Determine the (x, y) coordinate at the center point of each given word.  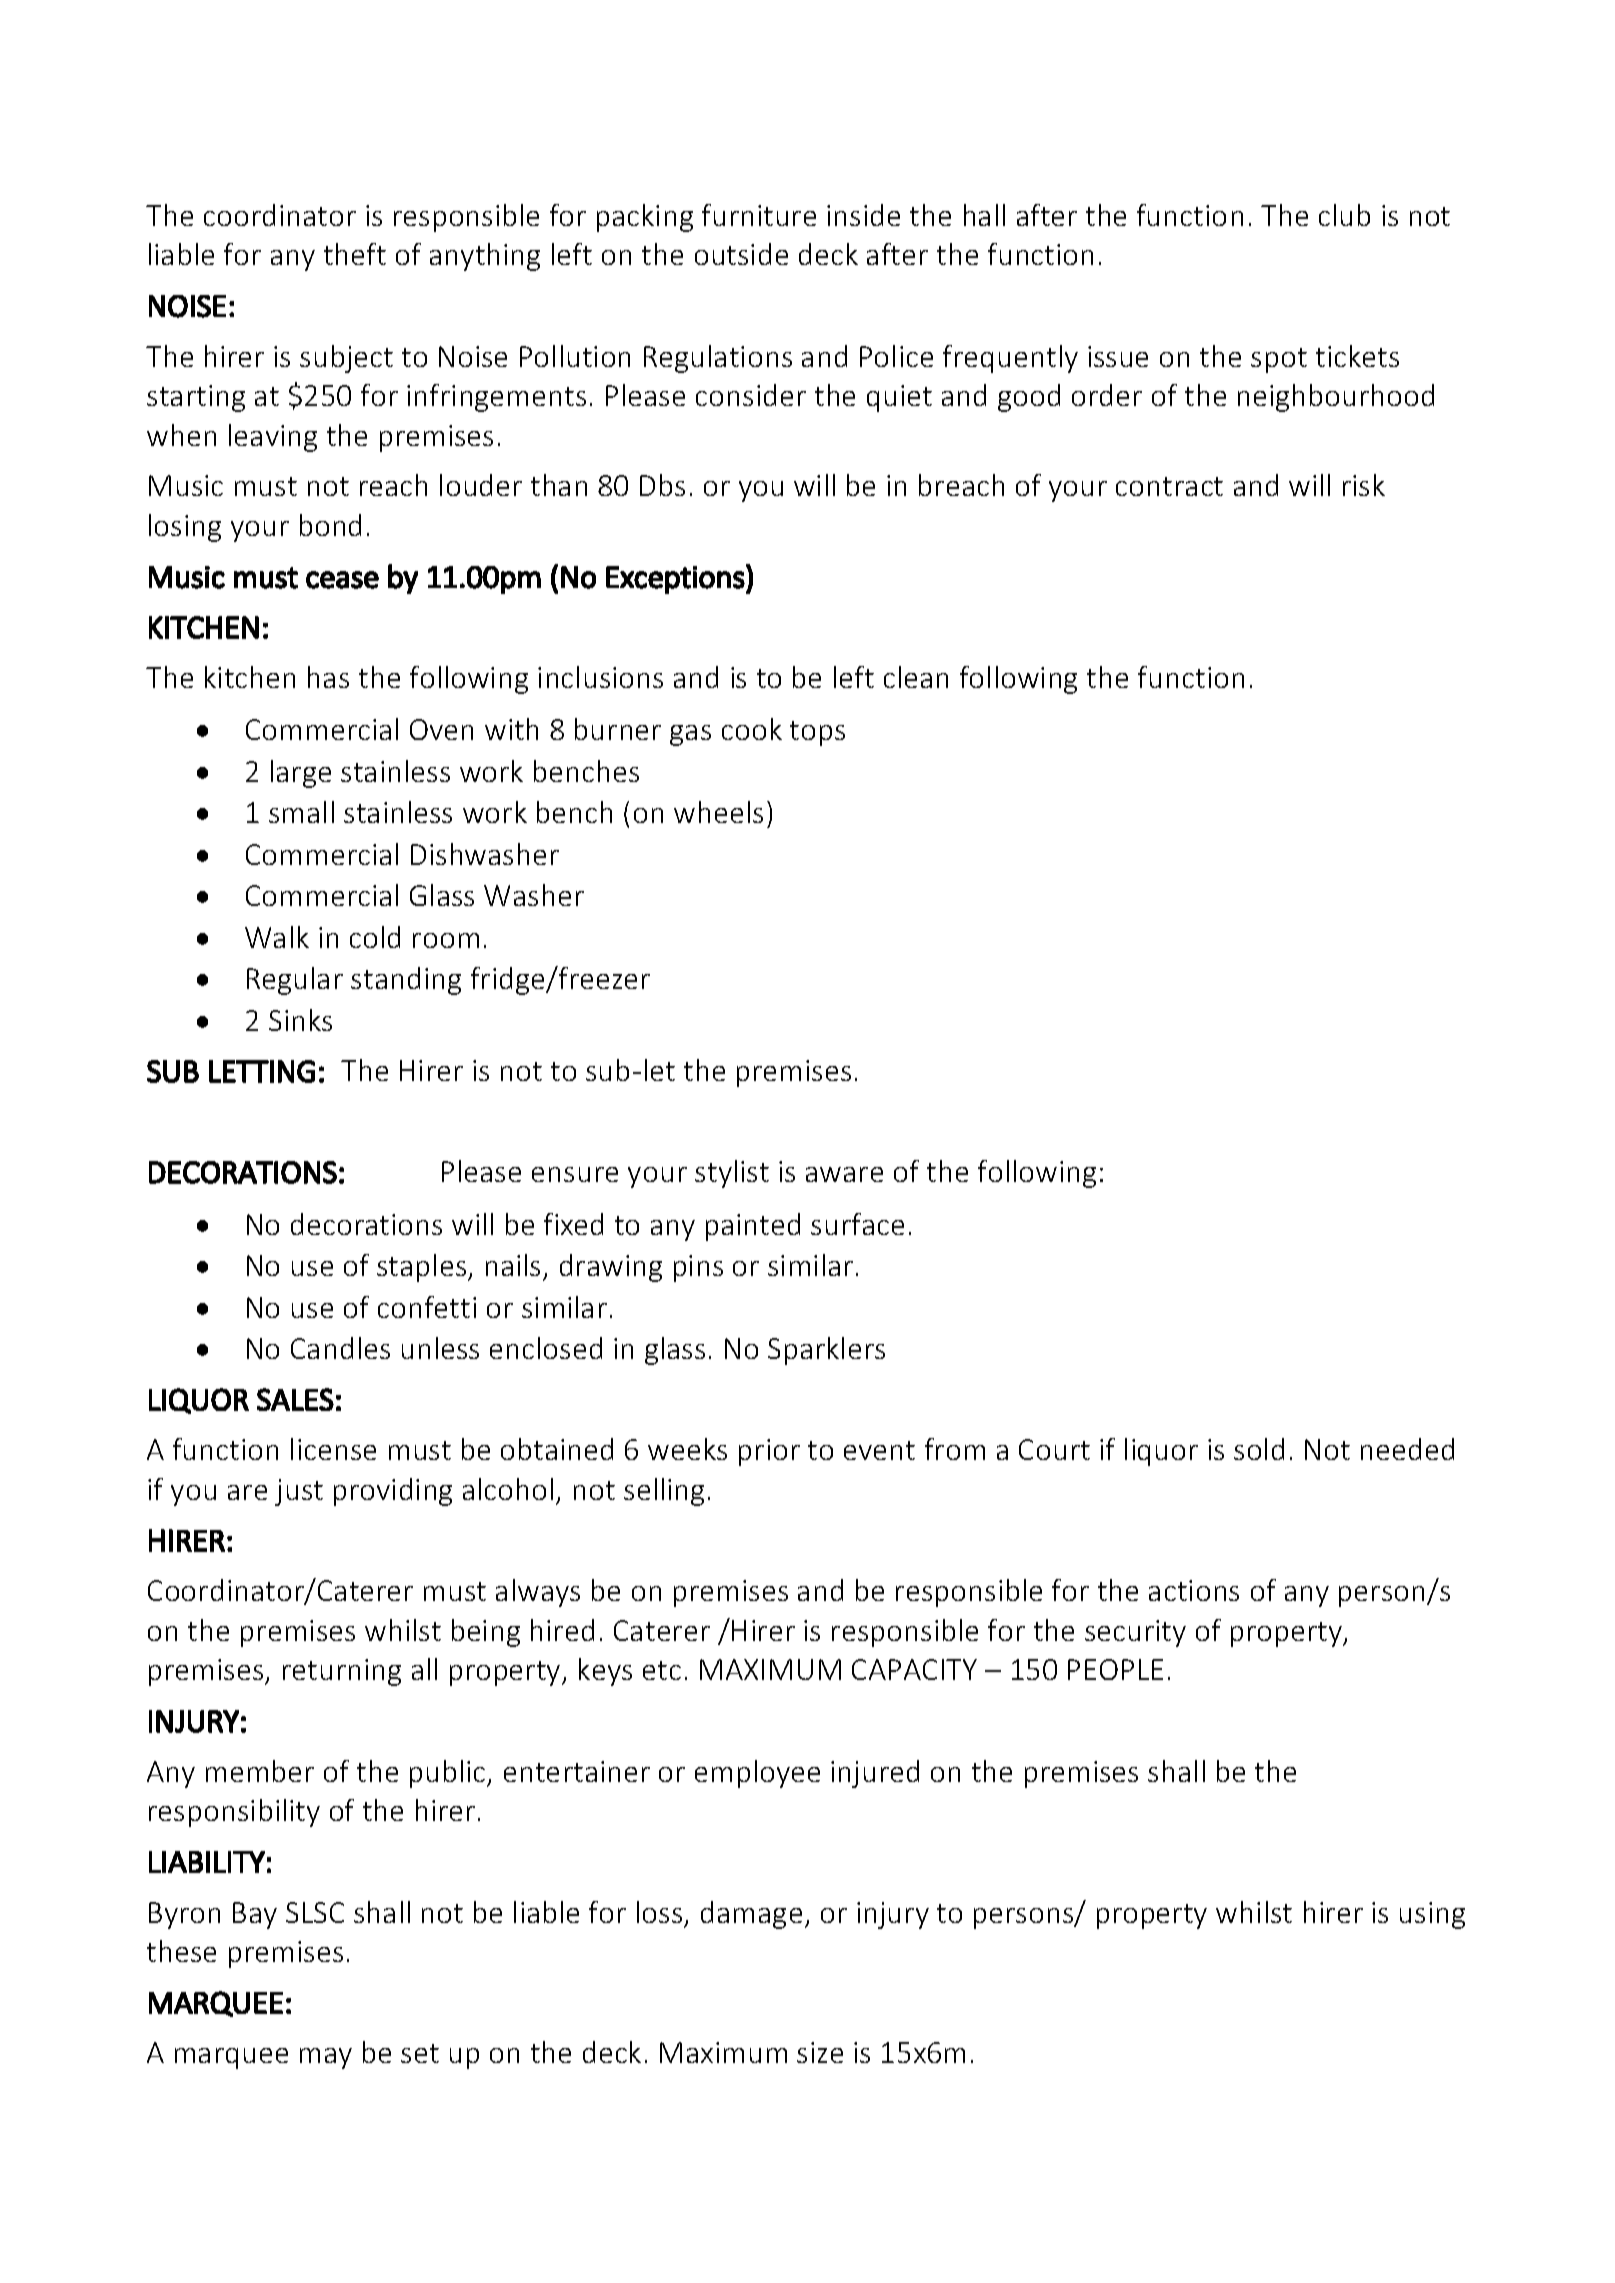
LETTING (262, 1071)
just (299, 1492)
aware (844, 1174)
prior (769, 1452)
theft (355, 254)
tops (817, 733)
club (1344, 215)
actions (1194, 1590)
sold (1259, 1449)
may (326, 2058)
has (328, 677)
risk (1364, 485)
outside (741, 254)
